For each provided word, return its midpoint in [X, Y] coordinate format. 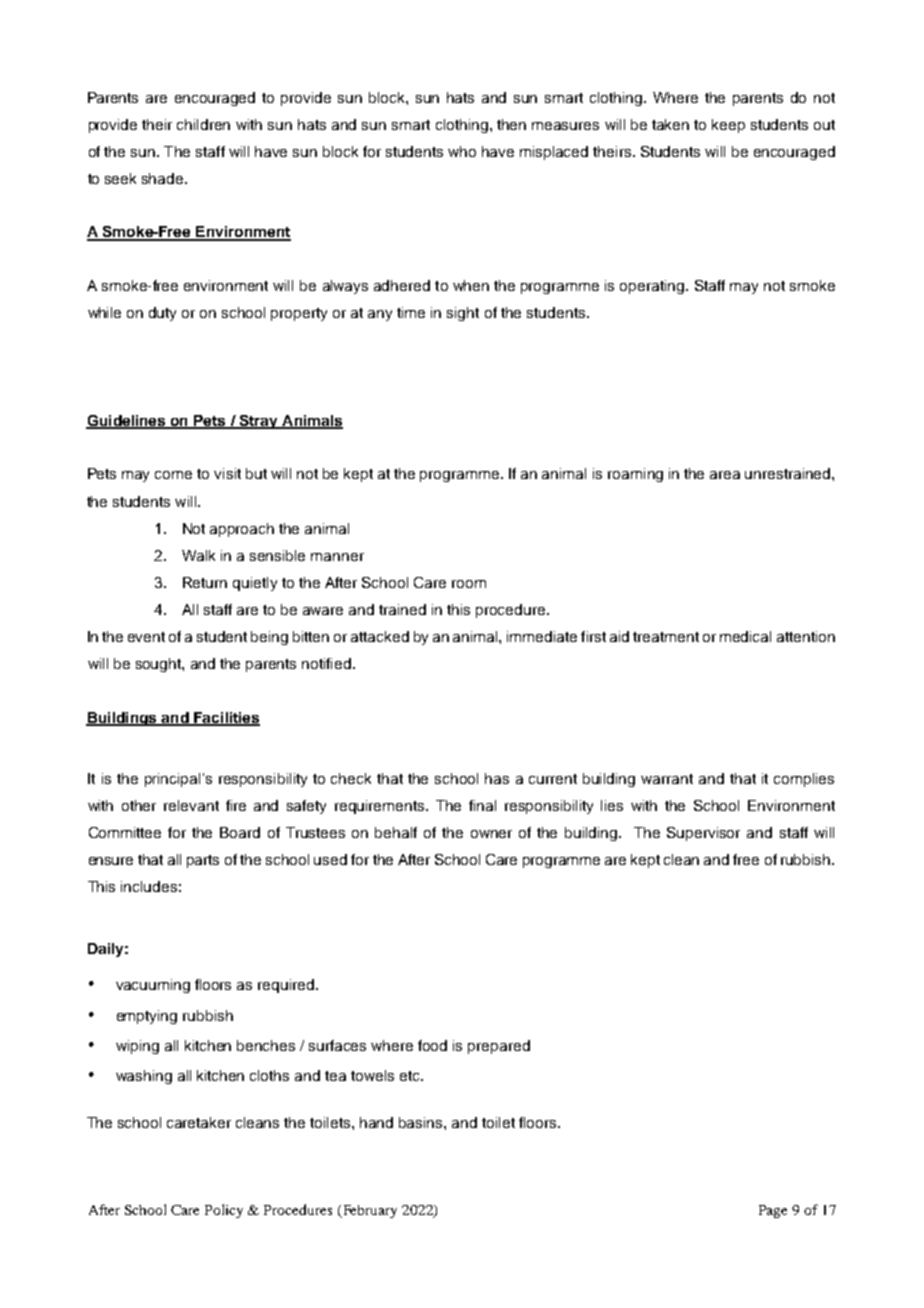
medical [745, 636]
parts [203, 861]
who [462, 151]
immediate [542, 636]
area [725, 475]
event [146, 637]
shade [164, 178]
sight [463, 314]
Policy [224, 1211]
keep [728, 126]
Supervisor [703, 834]
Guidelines [127, 421]
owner [491, 834]
